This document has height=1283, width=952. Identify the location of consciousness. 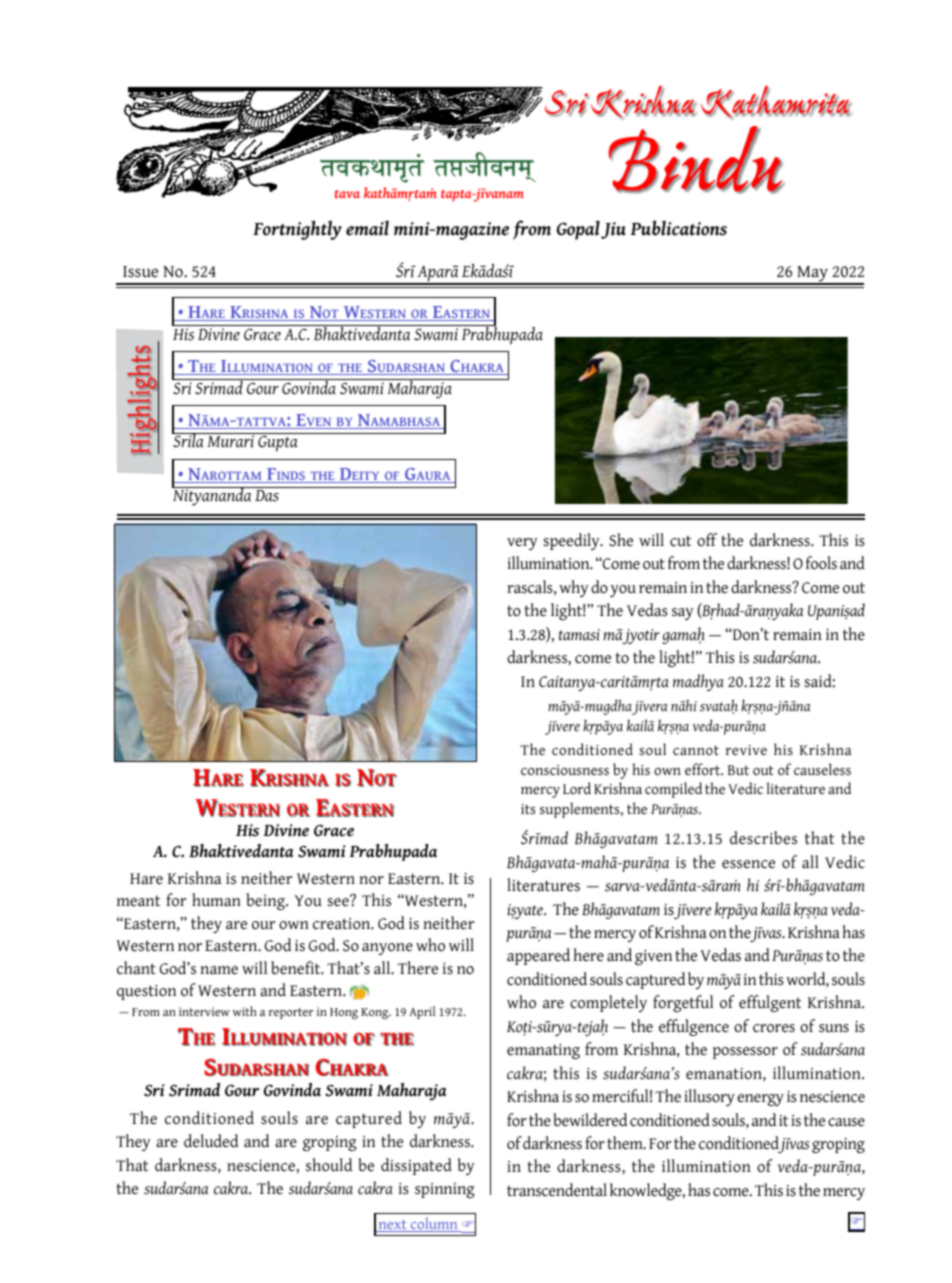
(565, 770).
